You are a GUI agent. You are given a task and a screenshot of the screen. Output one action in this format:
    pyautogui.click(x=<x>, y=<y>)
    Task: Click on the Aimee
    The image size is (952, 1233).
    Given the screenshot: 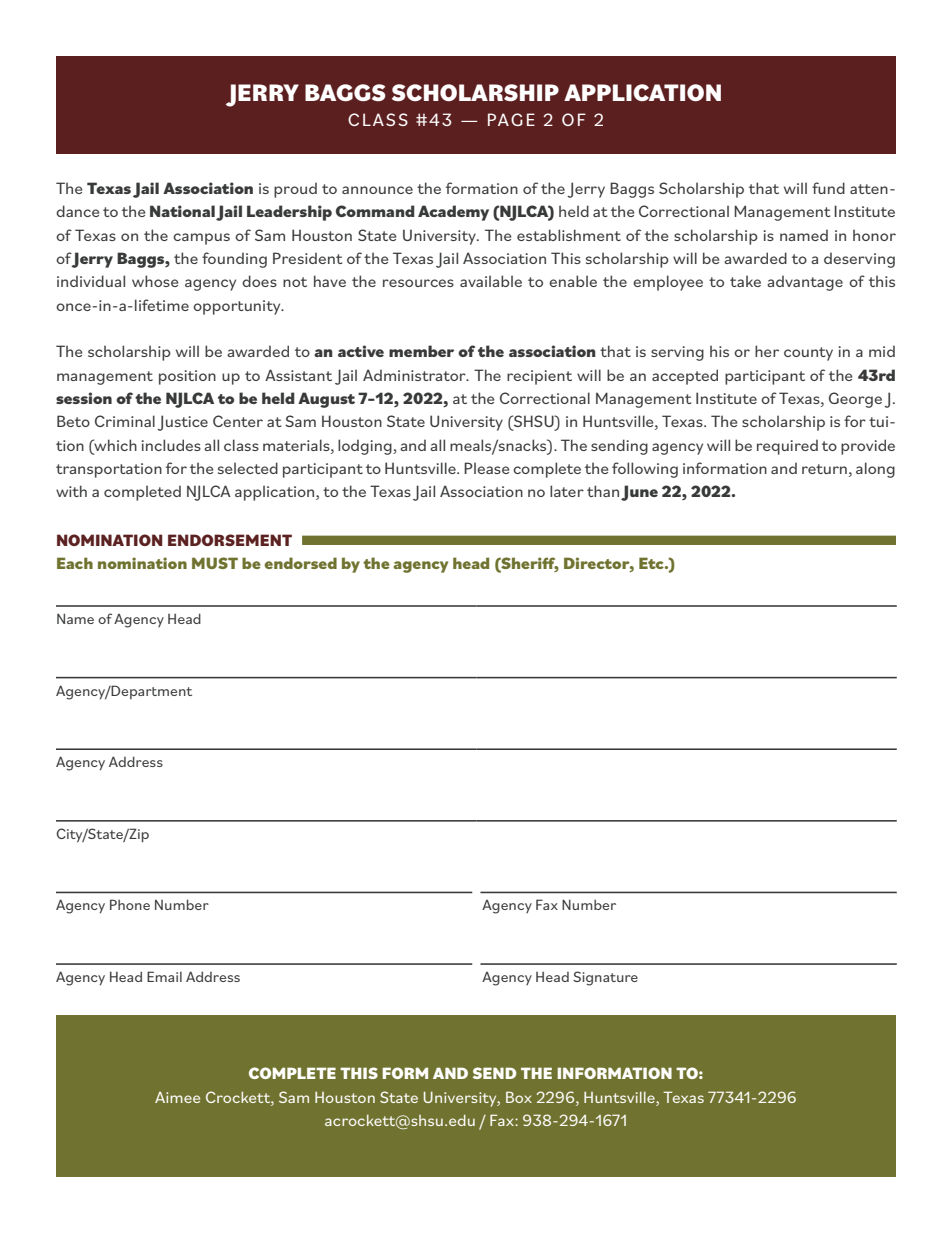 What is the action you would take?
    pyautogui.click(x=177, y=1097)
